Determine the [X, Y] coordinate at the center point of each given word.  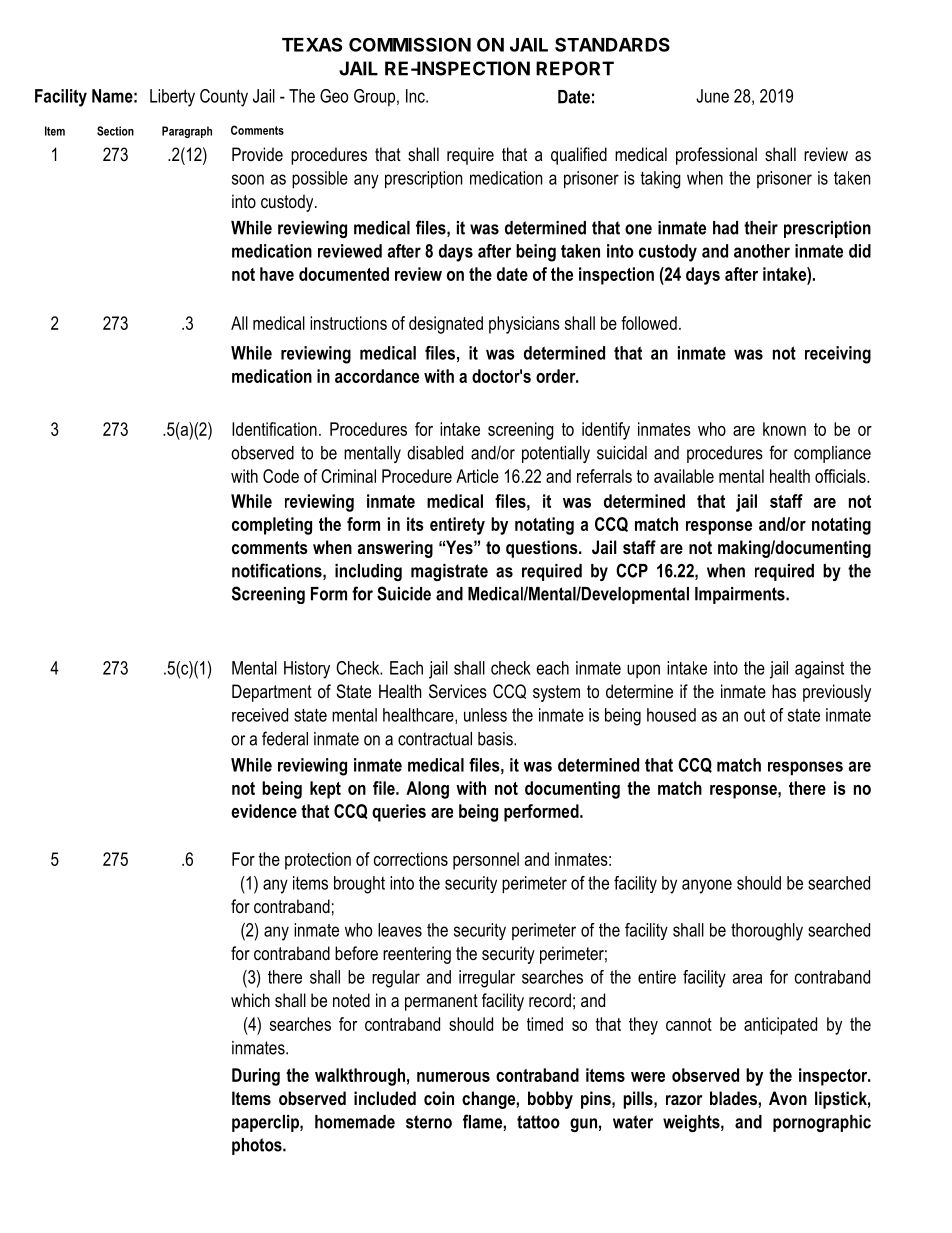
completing [272, 526]
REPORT [575, 68]
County [224, 98]
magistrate [449, 572]
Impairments [741, 595]
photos [258, 1146]
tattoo [538, 1122]
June [712, 96]
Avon [788, 1098]
